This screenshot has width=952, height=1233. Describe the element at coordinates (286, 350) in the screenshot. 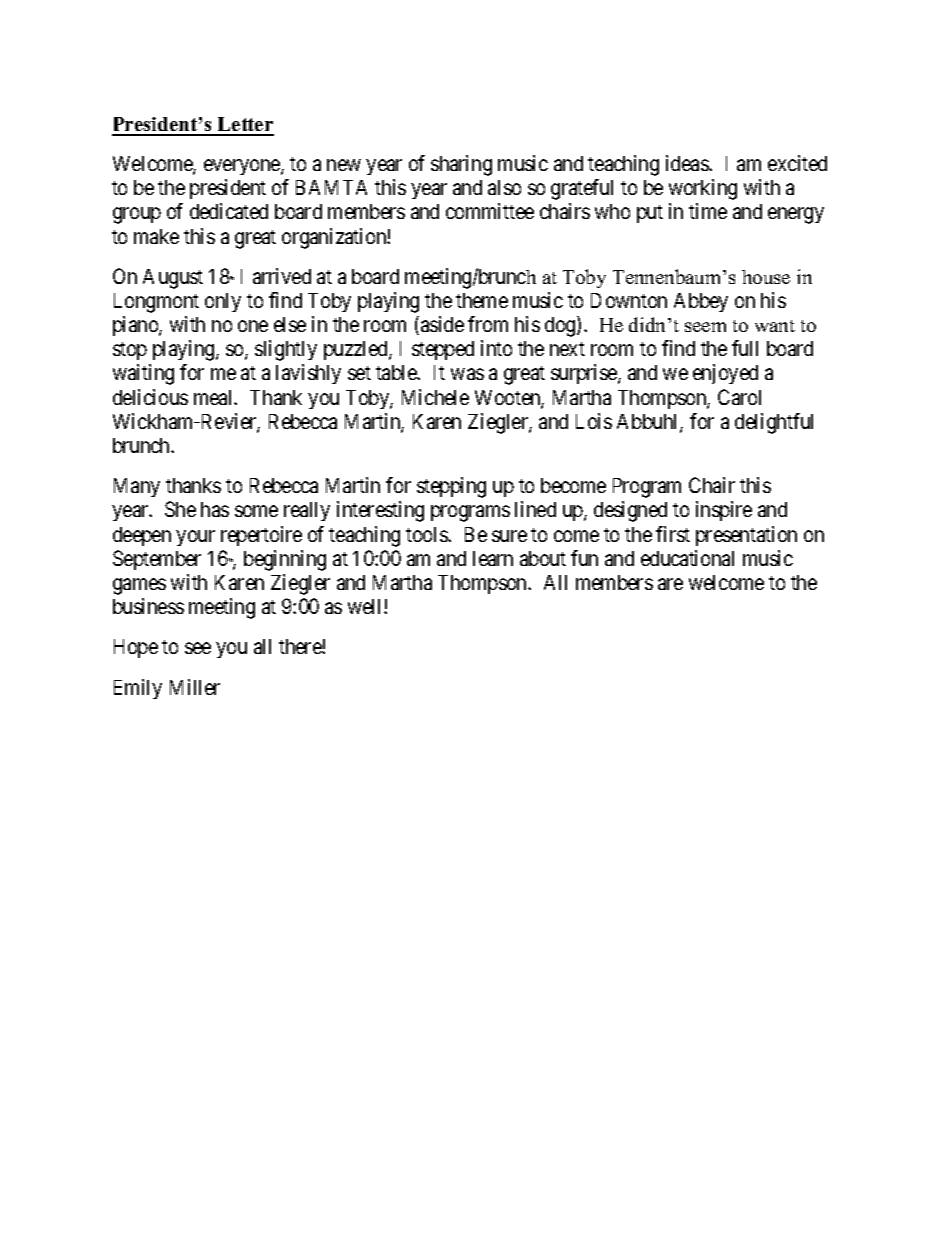

I see `slightly` at that location.
